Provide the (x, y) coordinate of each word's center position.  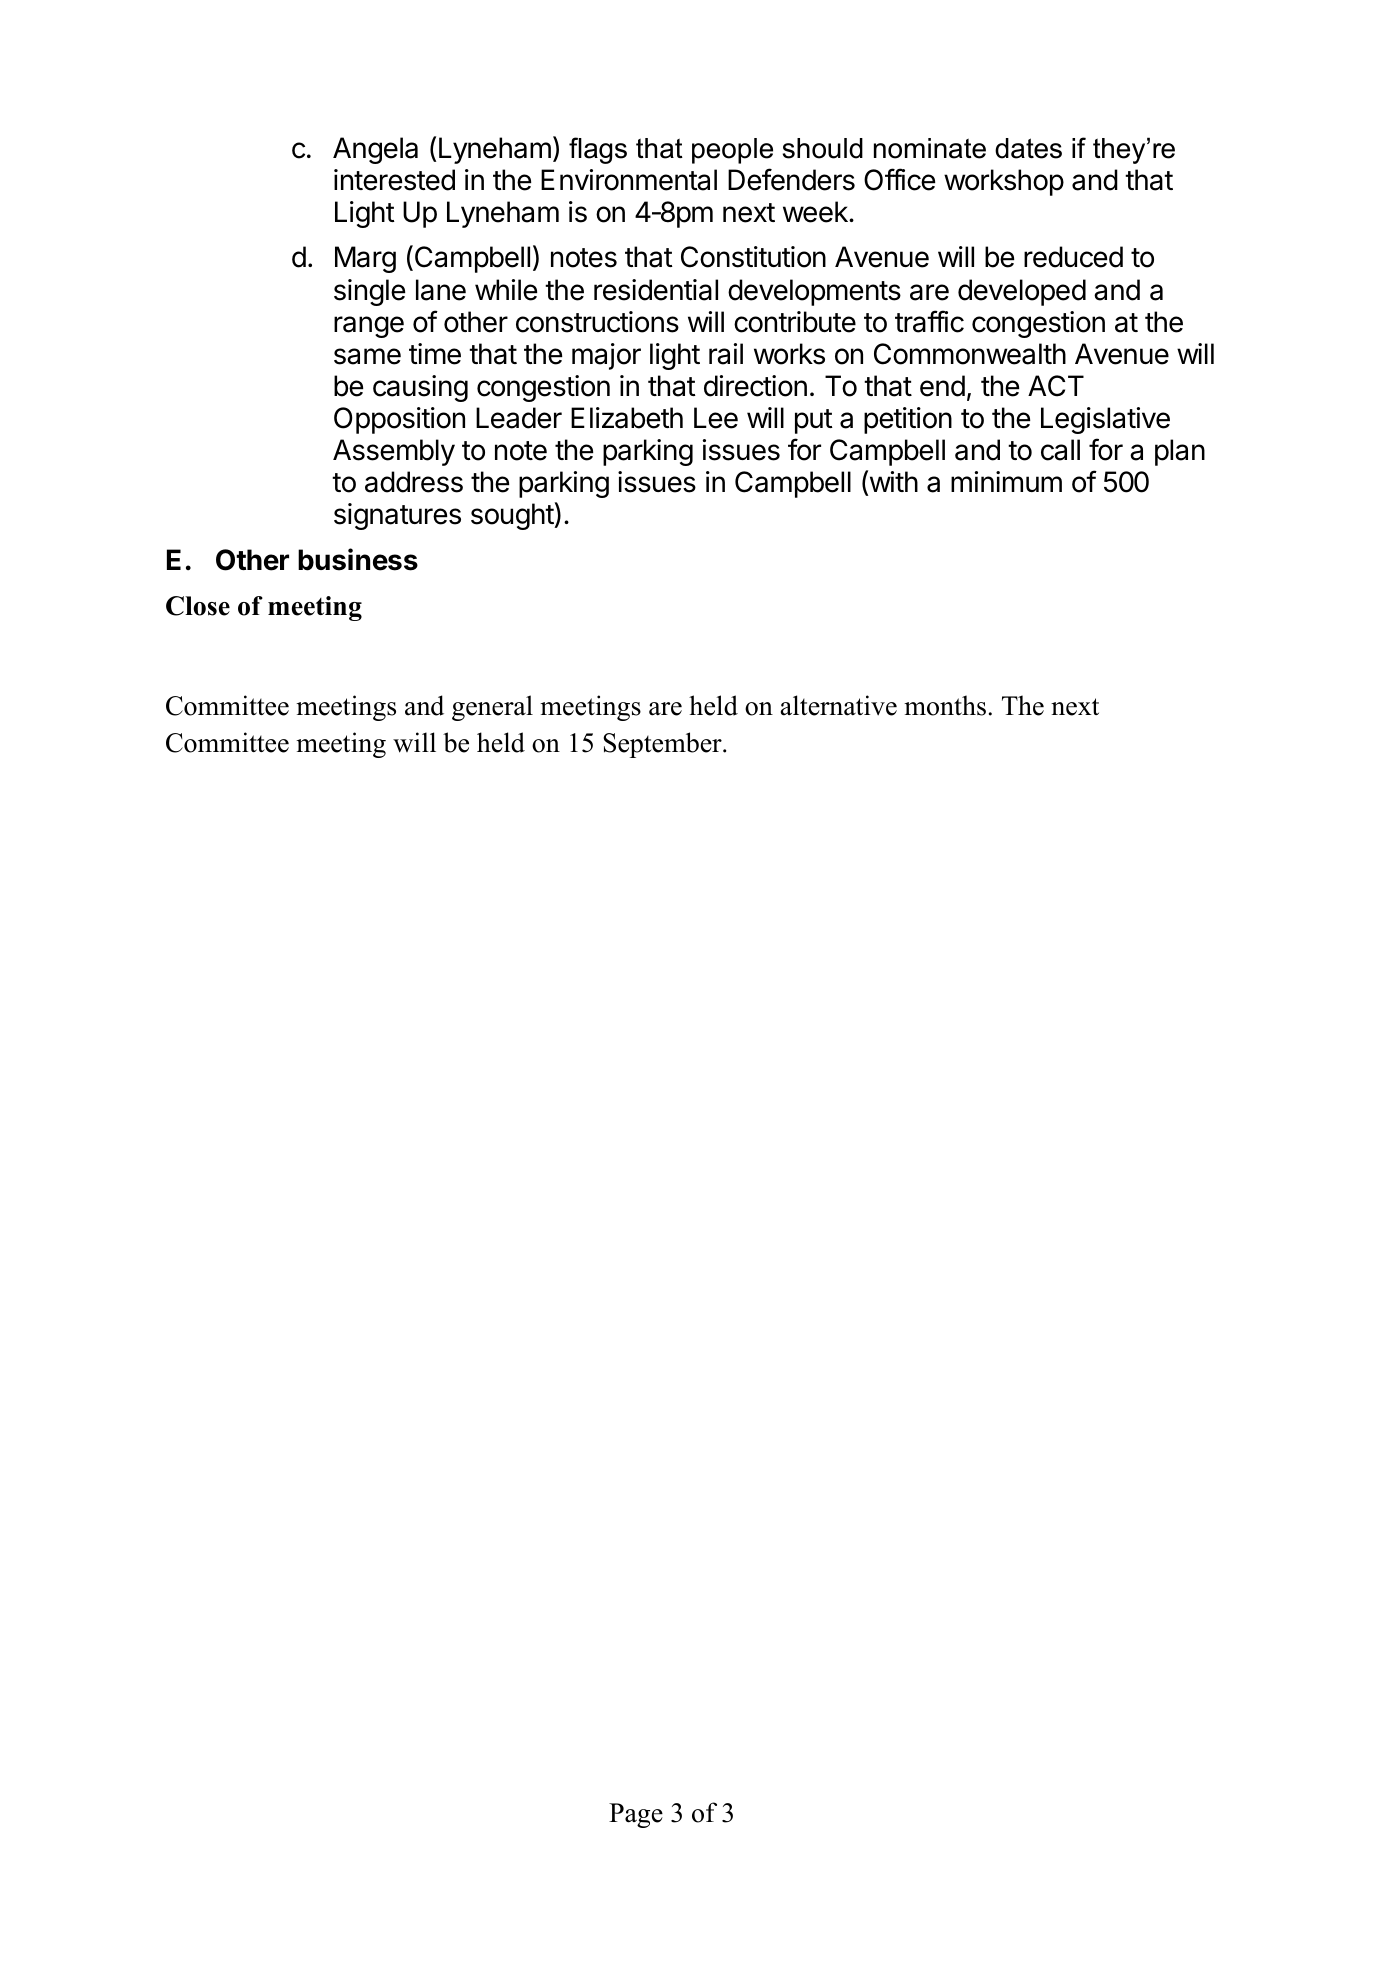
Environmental (629, 180)
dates (1028, 148)
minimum (1006, 481)
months (945, 705)
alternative (839, 705)
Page (636, 1815)
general (492, 708)
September (663, 745)
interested (394, 180)
